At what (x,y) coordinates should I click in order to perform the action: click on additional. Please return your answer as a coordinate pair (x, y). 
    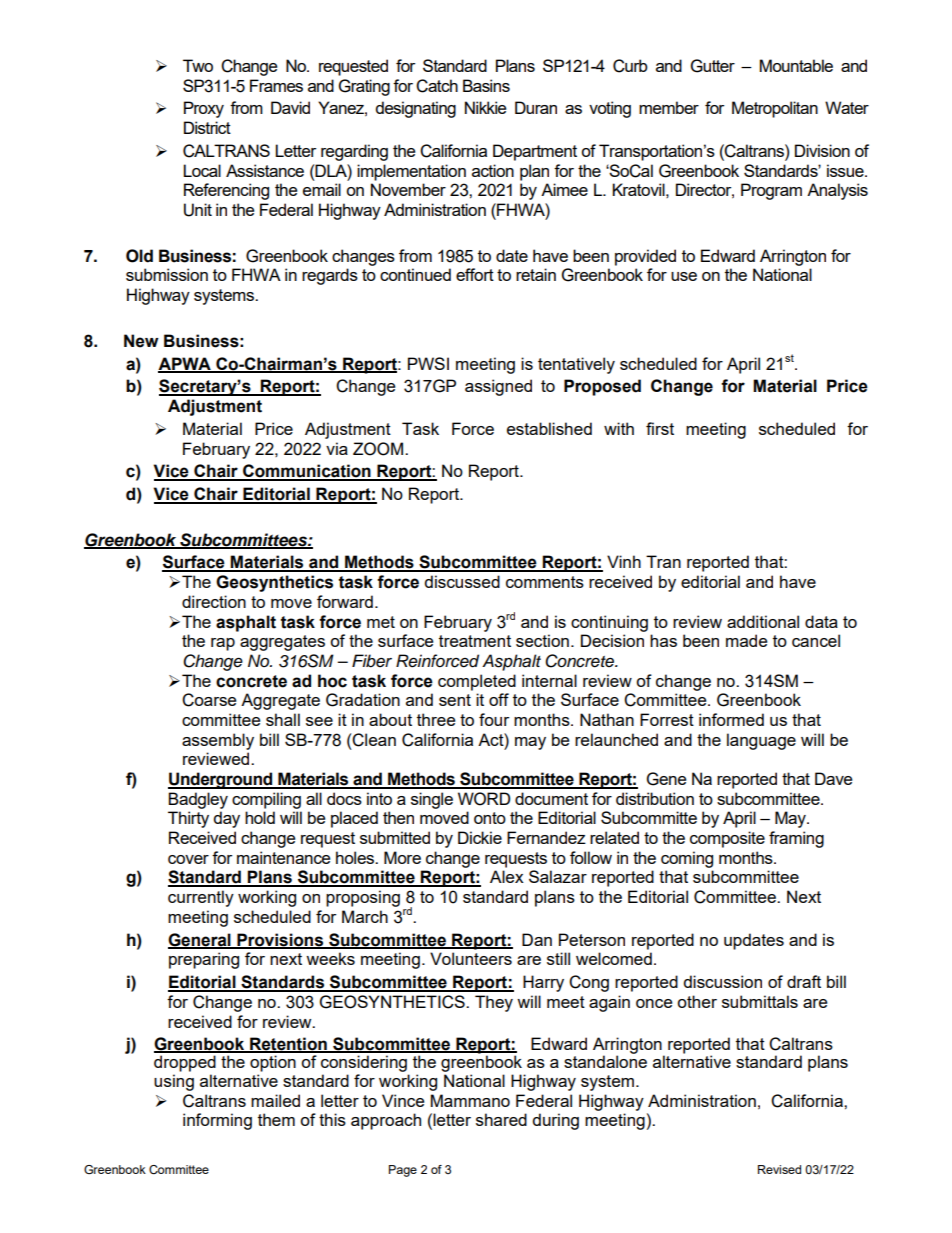
    Looking at the image, I should click on (763, 621).
